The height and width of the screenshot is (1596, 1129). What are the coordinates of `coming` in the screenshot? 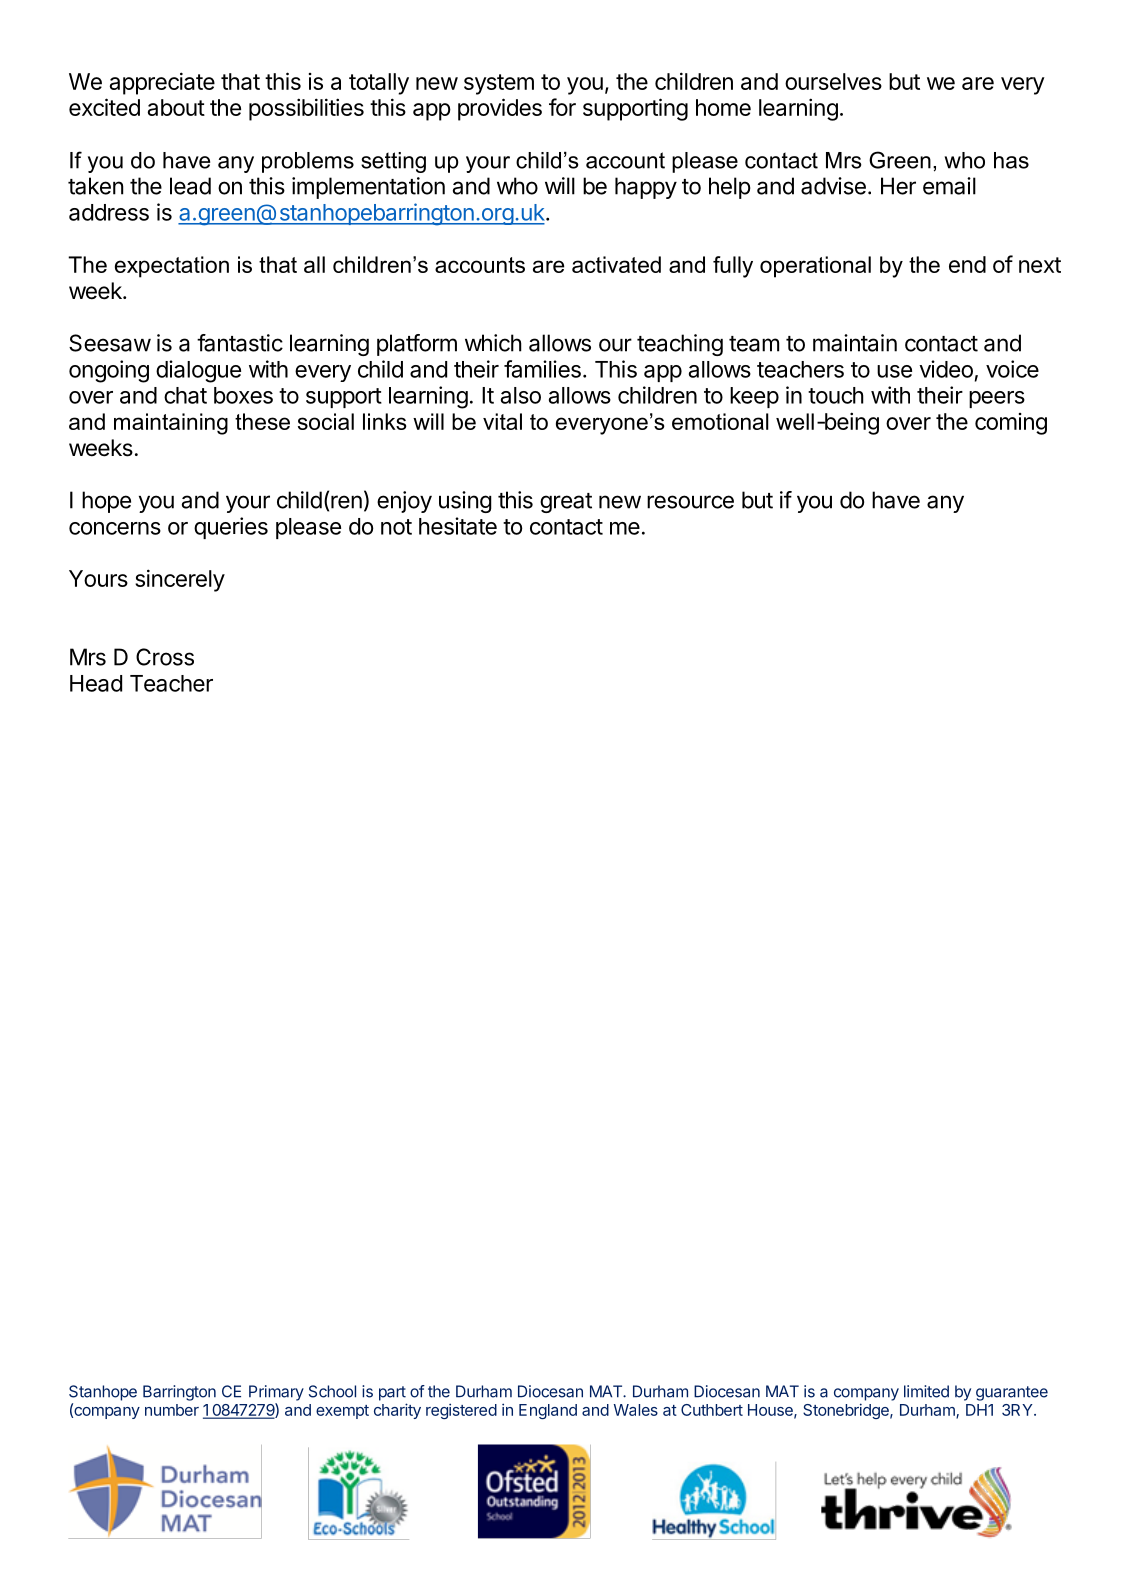 It's located at (1011, 424).
